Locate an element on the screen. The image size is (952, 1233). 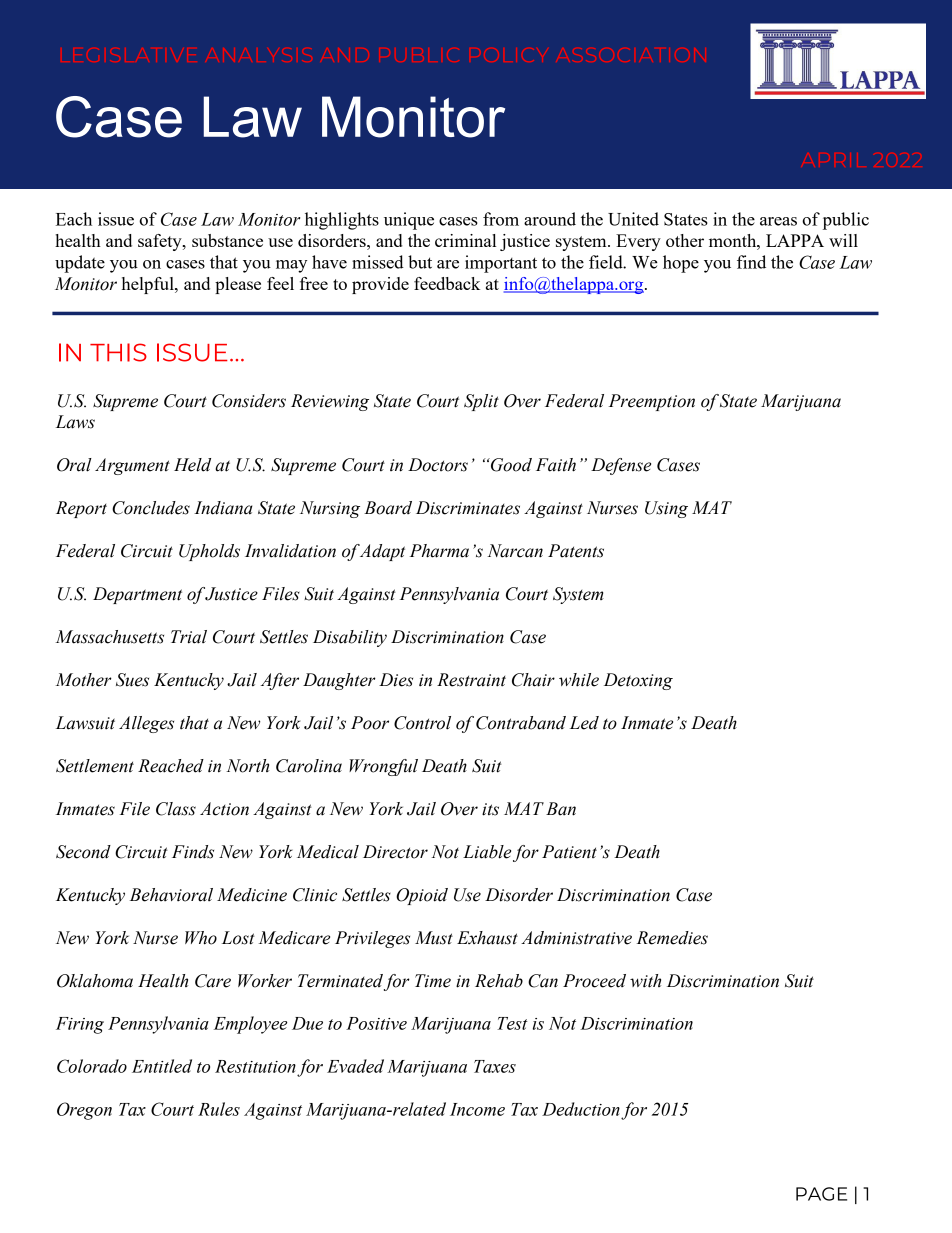
Detoxing is located at coordinates (638, 681).
